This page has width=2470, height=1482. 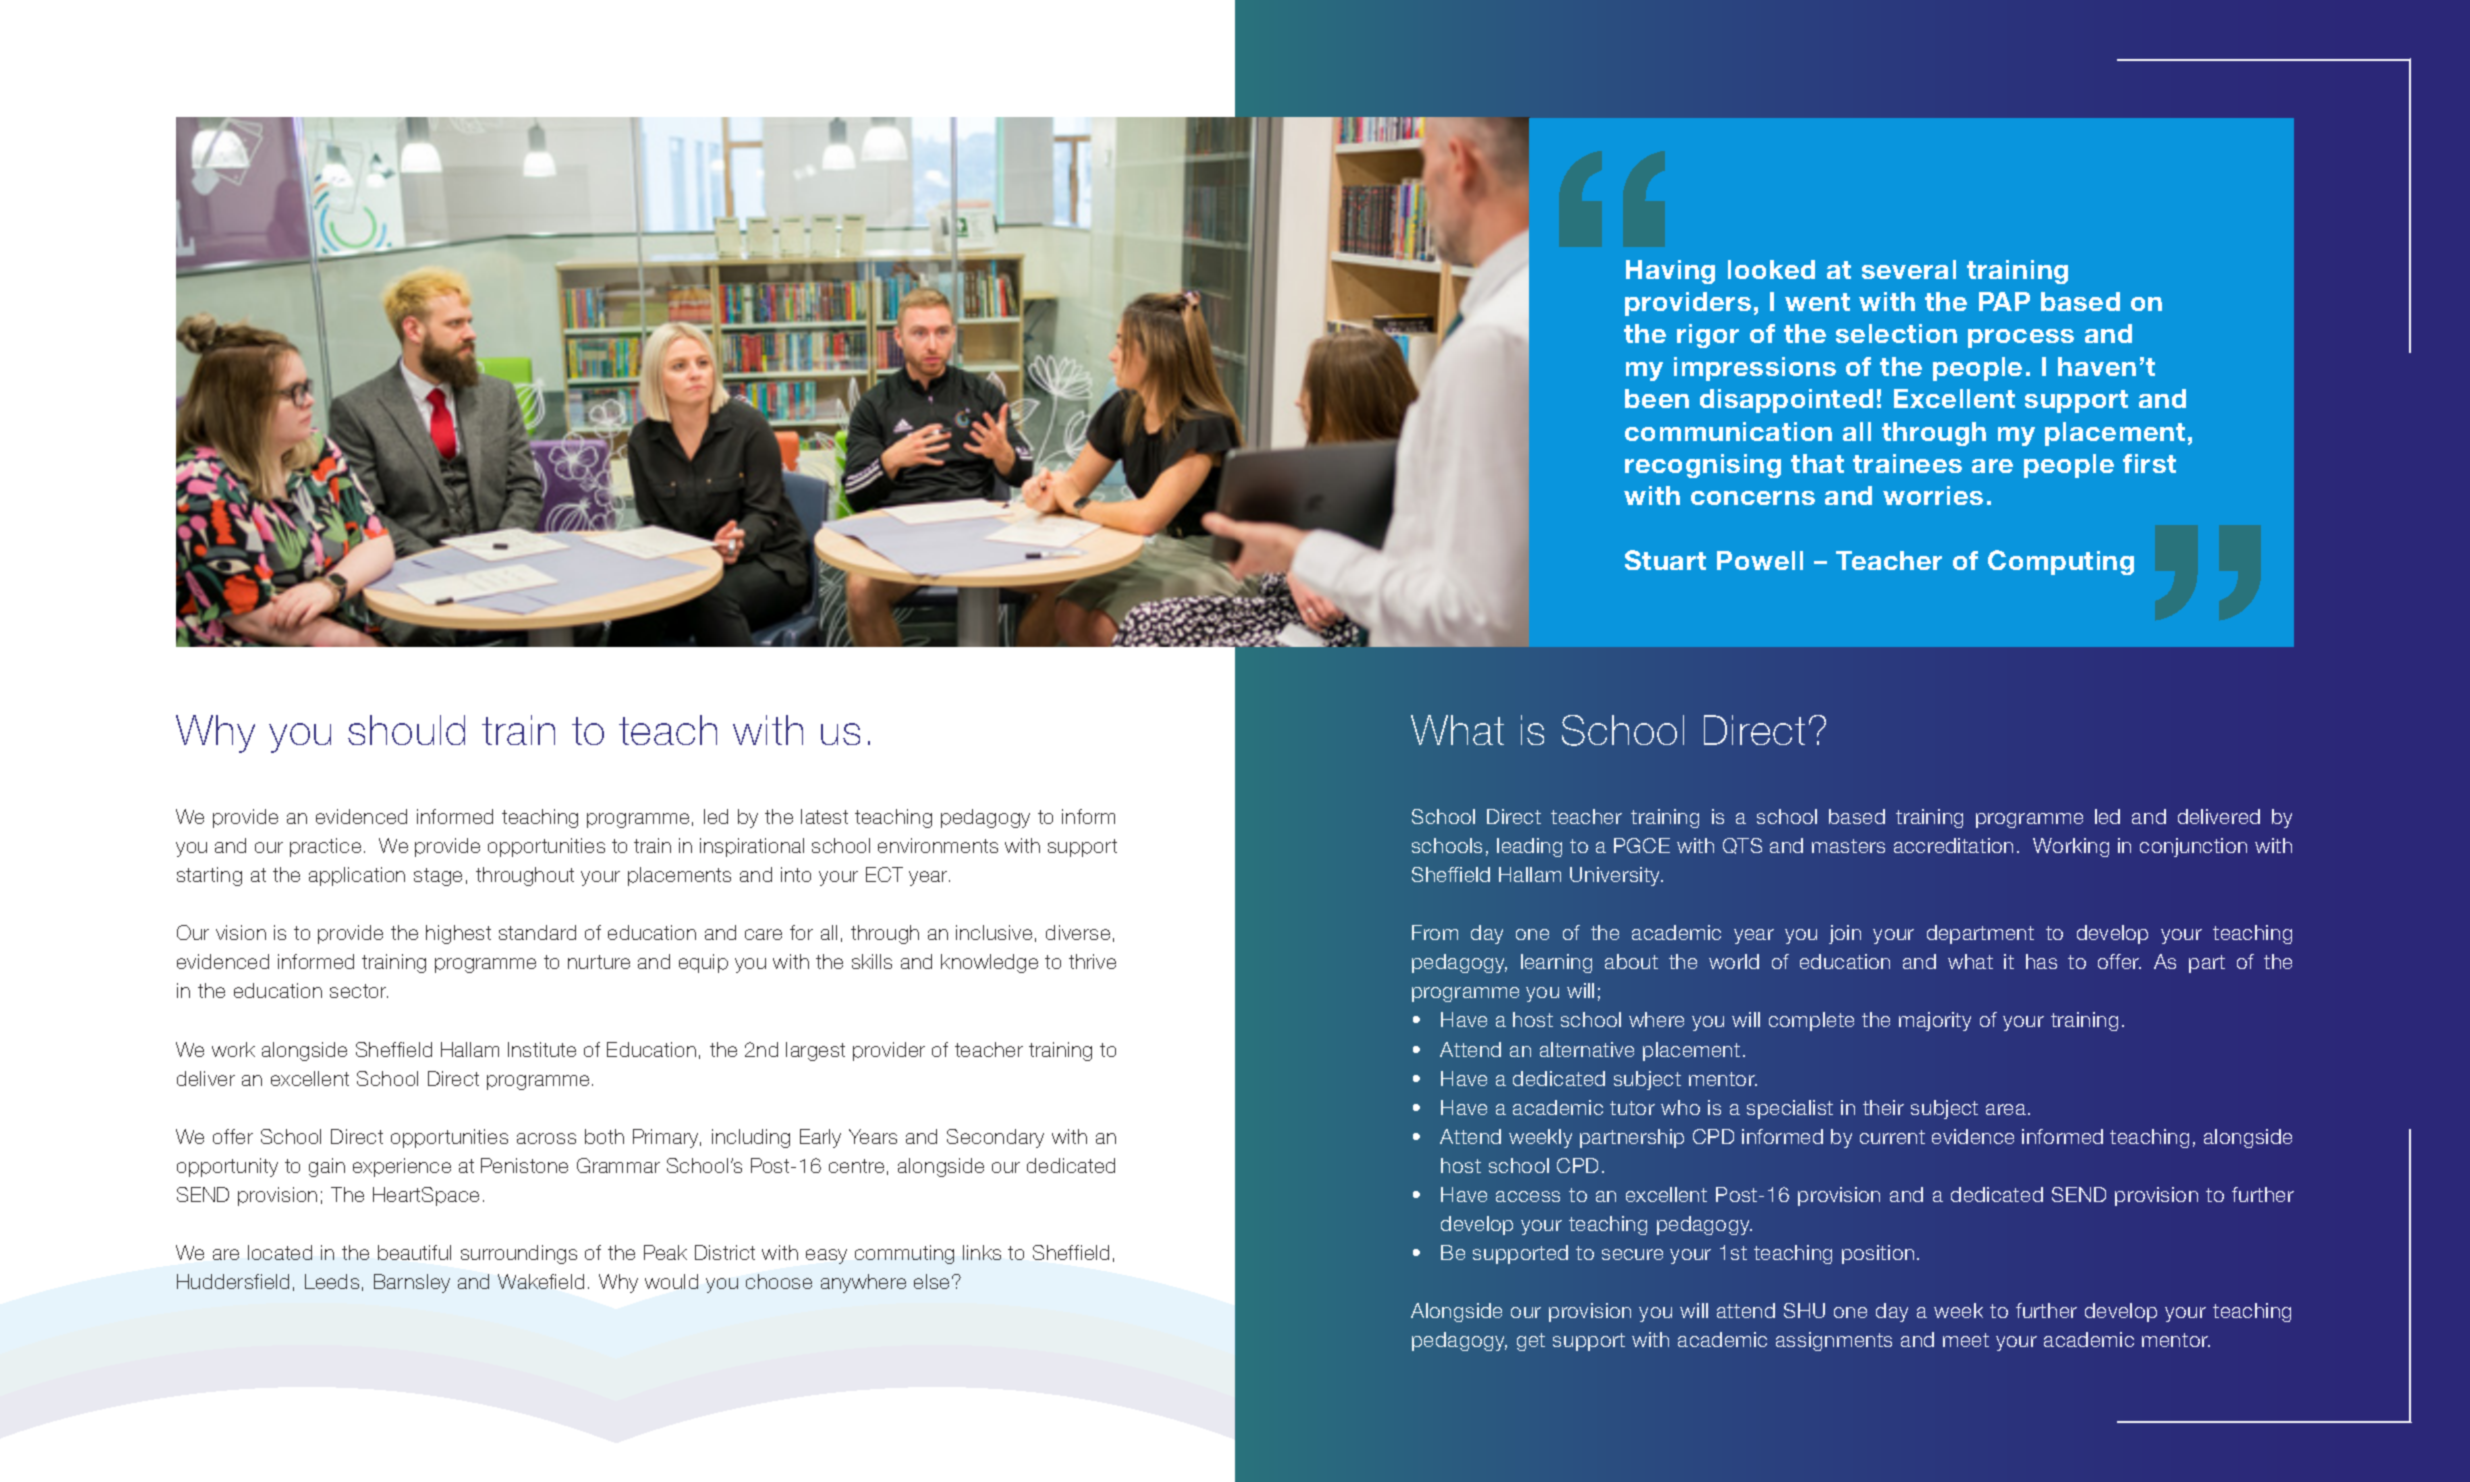 What do you see at coordinates (1078, 932) in the page?
I see `diverse` at bounding box center [1078, 932].
